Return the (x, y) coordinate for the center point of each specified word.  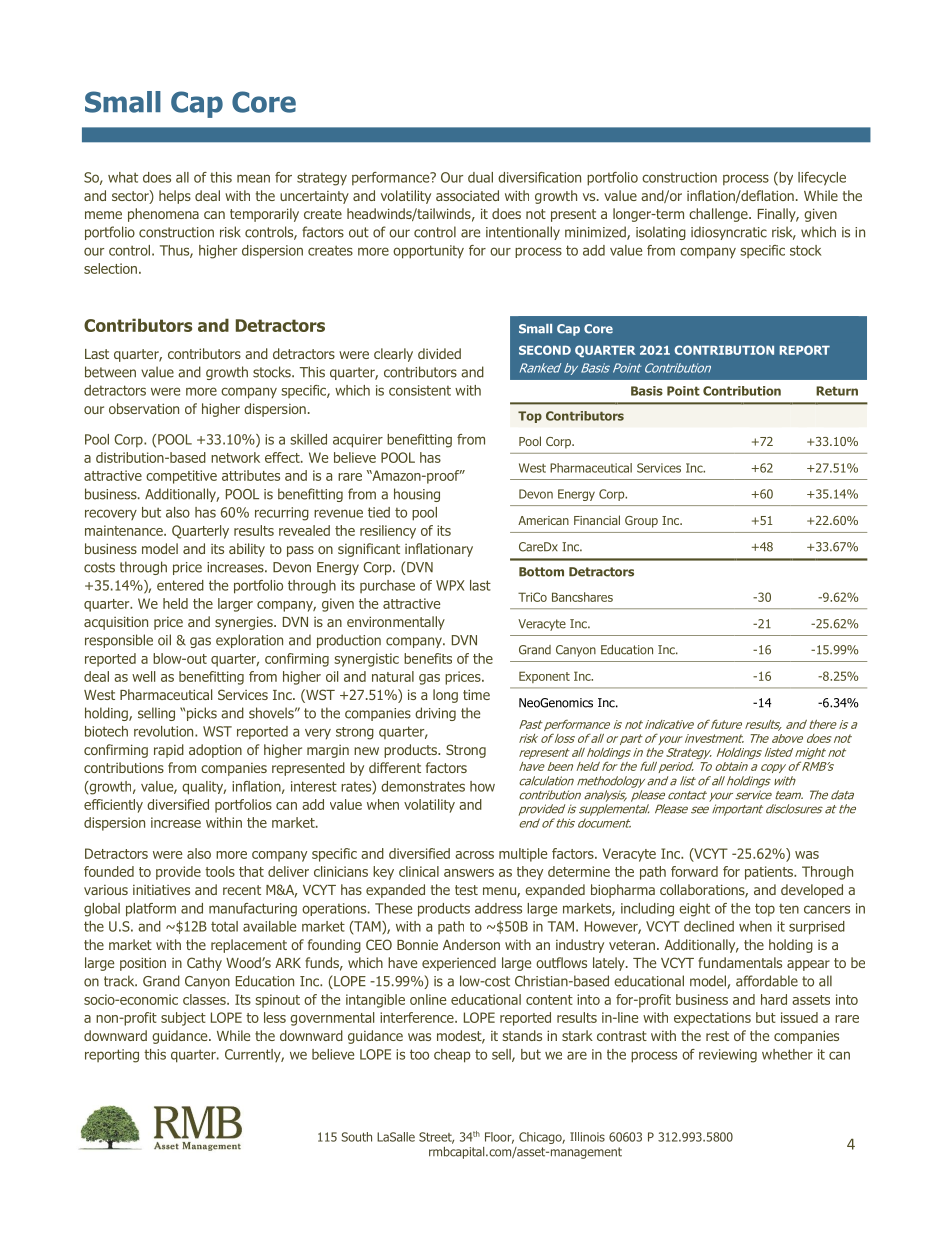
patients (770, 873)
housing (417, 495)
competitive (181, 477)
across (474, 855)
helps (175, 197)
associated (467, 195)
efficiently (113, 806)
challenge (719, 215)
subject (183, 1019)
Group (641, 522)
